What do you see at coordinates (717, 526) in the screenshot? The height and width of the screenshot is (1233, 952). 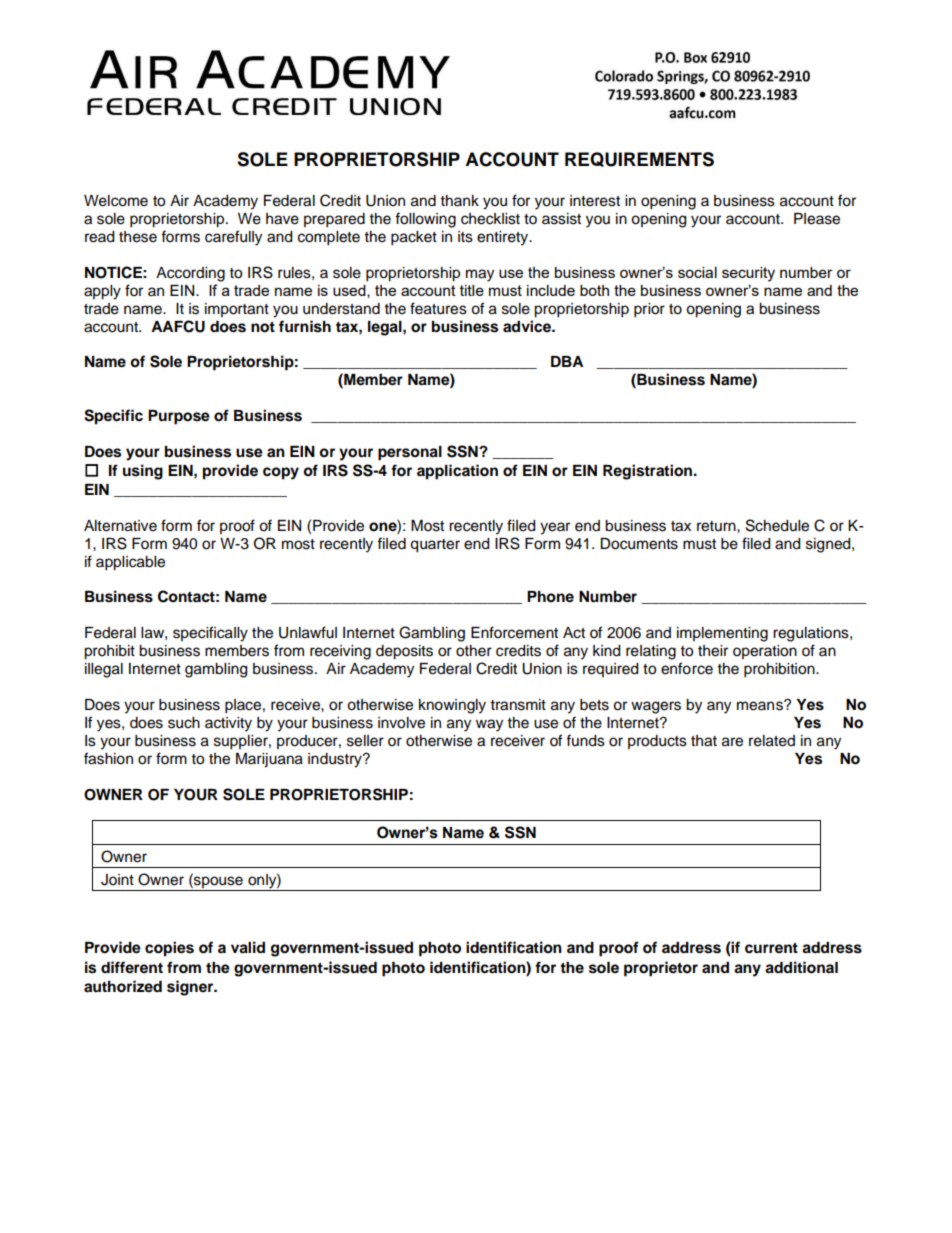 I see `return` at bounding box center [717, 526].
